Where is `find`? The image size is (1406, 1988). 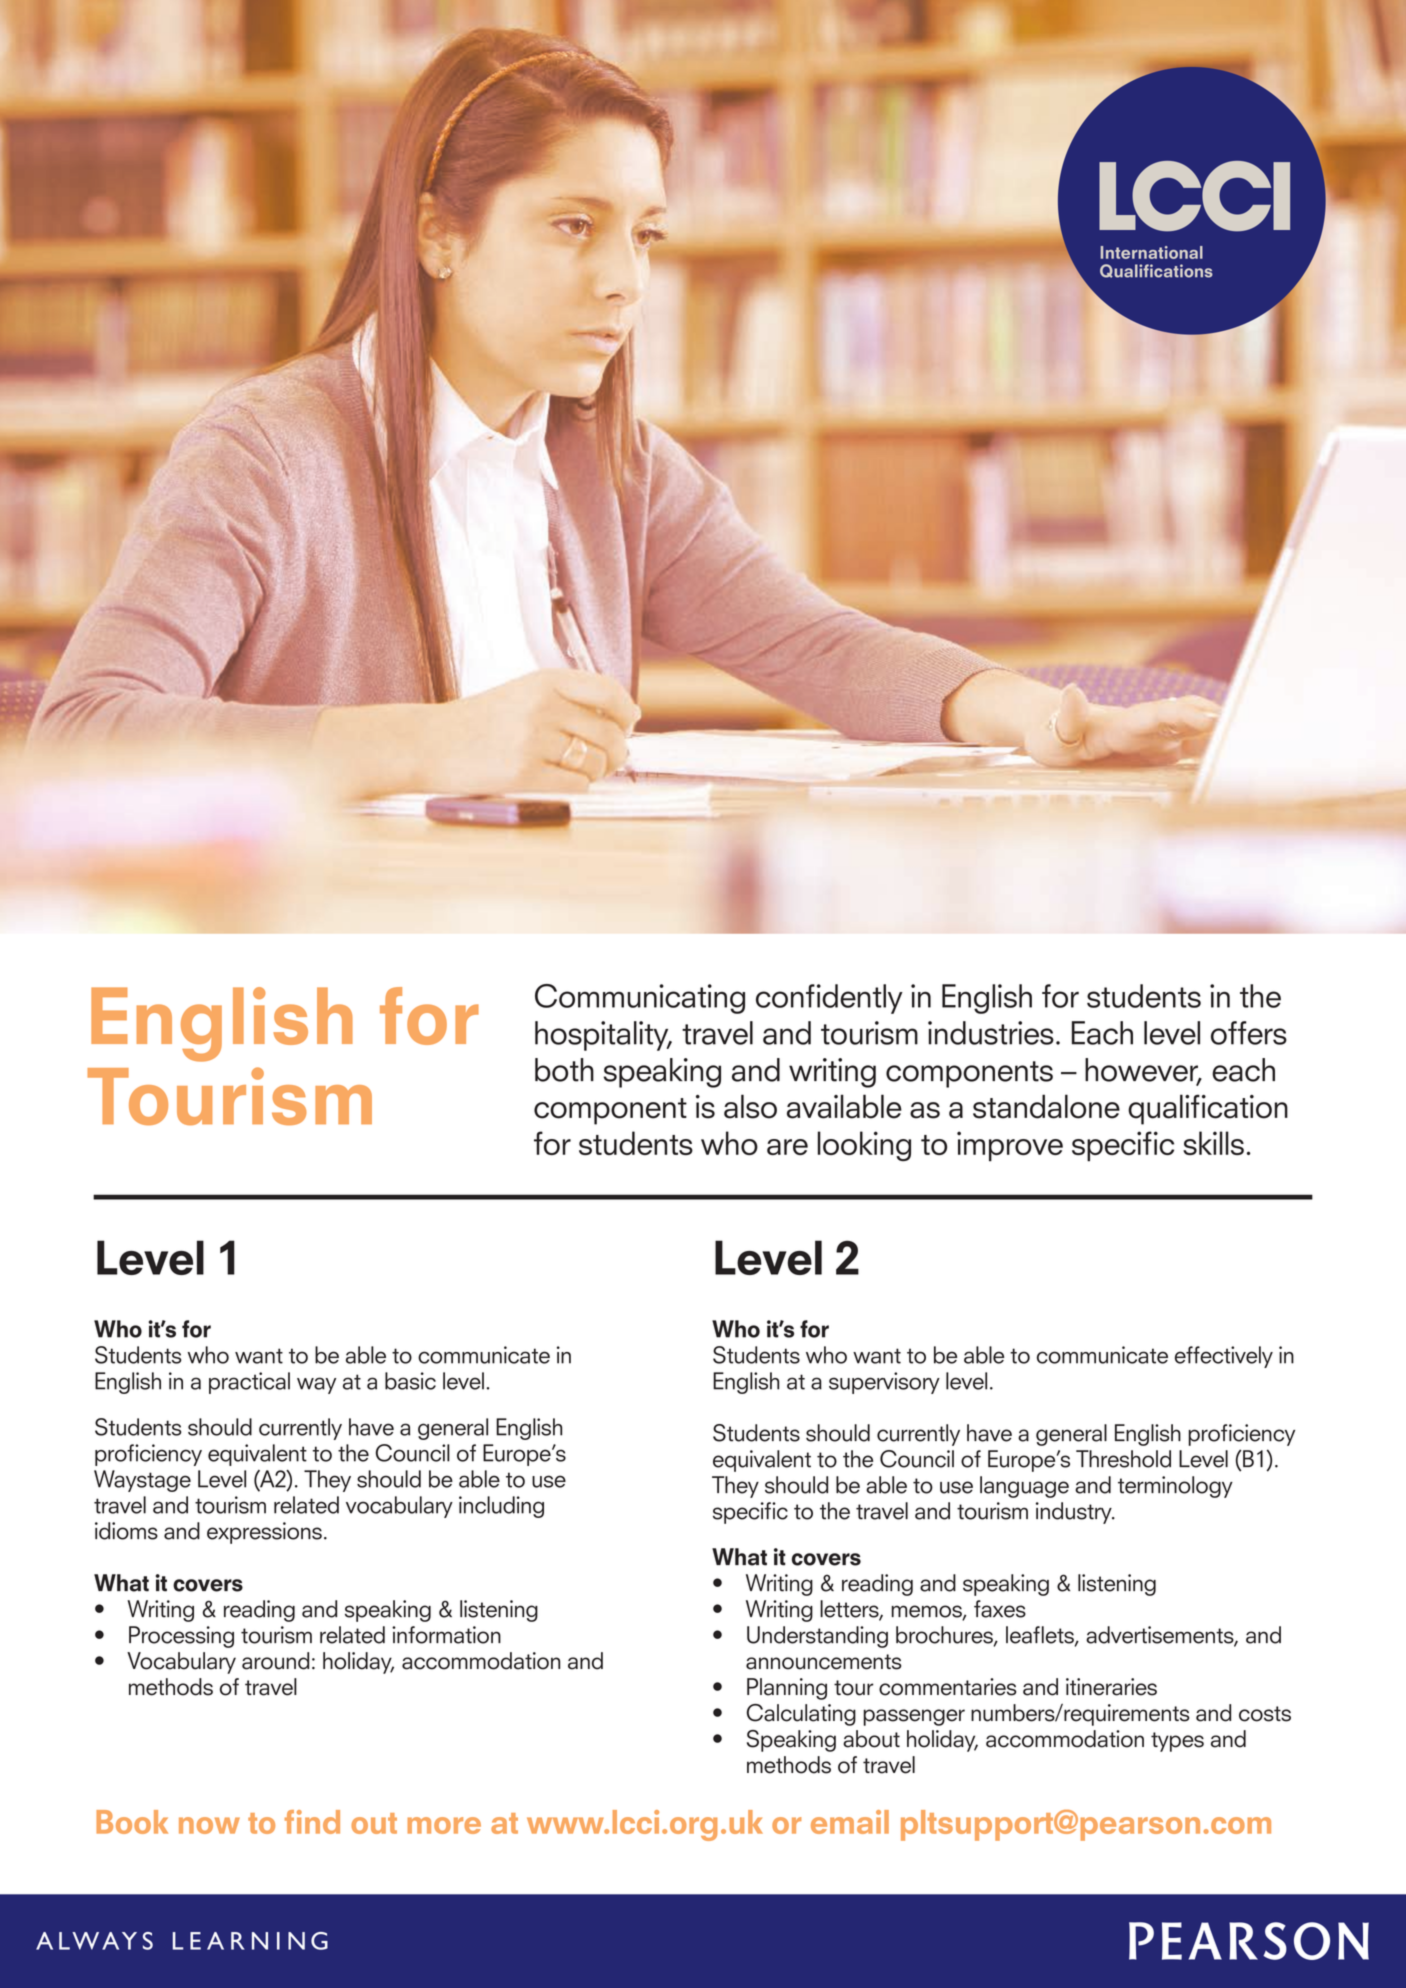
find is located at coordinates (312, 1822).
